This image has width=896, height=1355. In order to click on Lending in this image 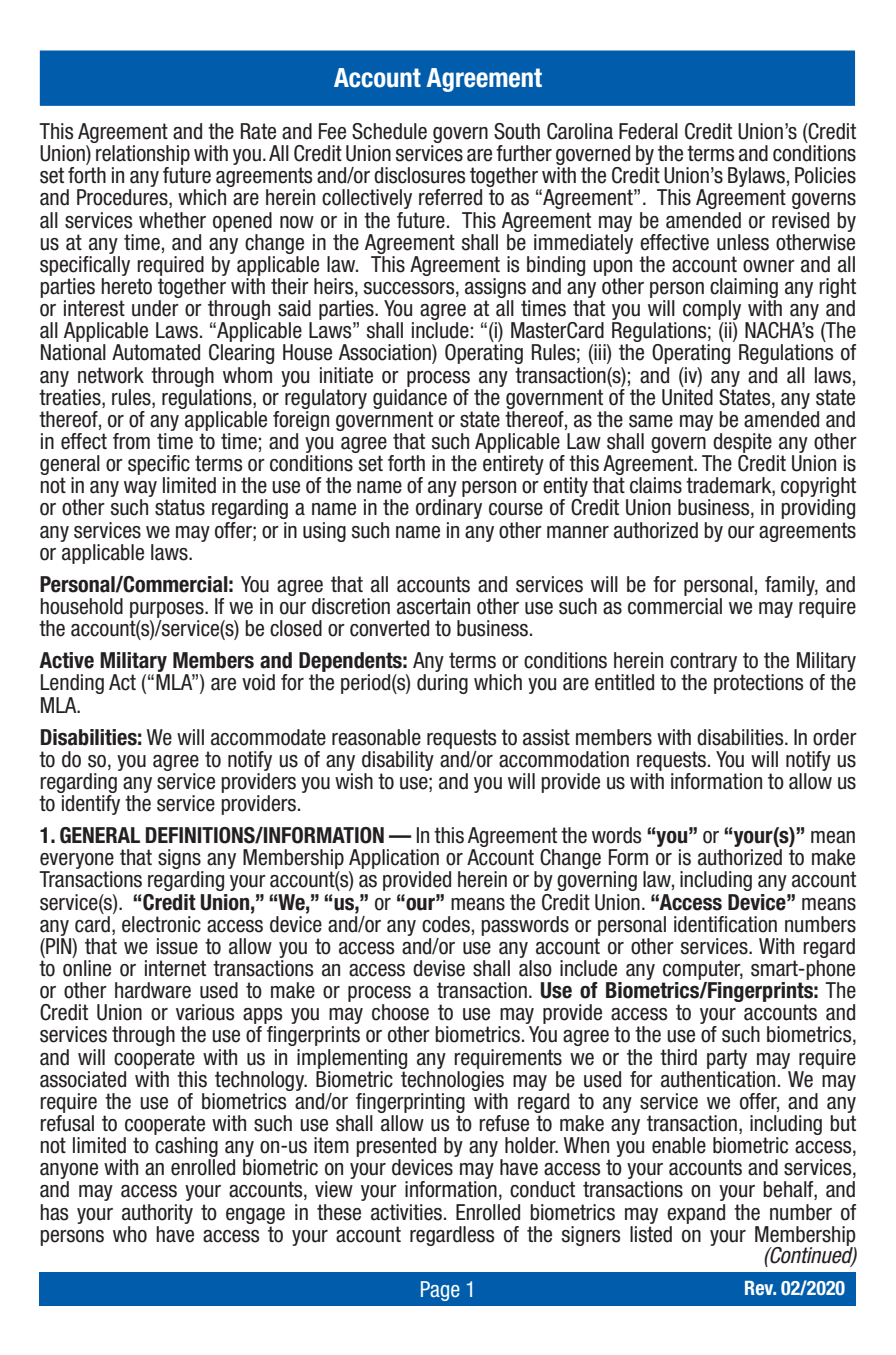, I will do `click(72, 684)`.
